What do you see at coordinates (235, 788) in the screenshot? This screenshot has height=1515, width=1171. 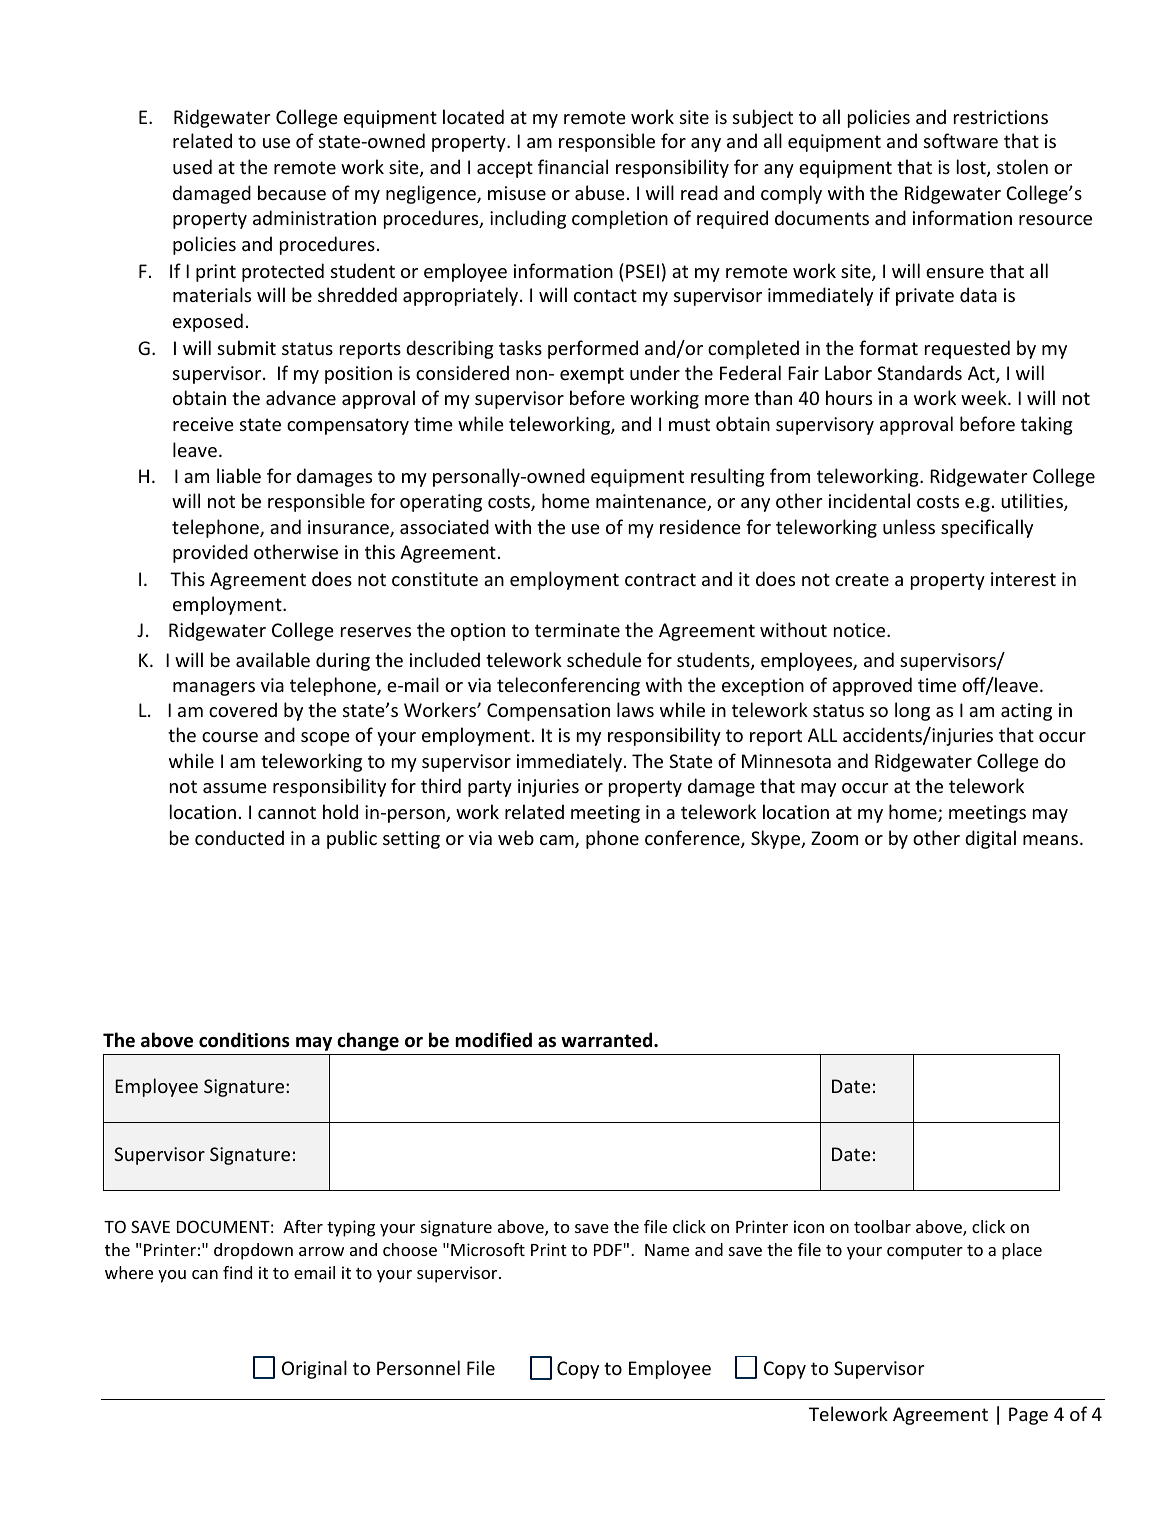 I see `assume` at bounding box center [235, 788].
